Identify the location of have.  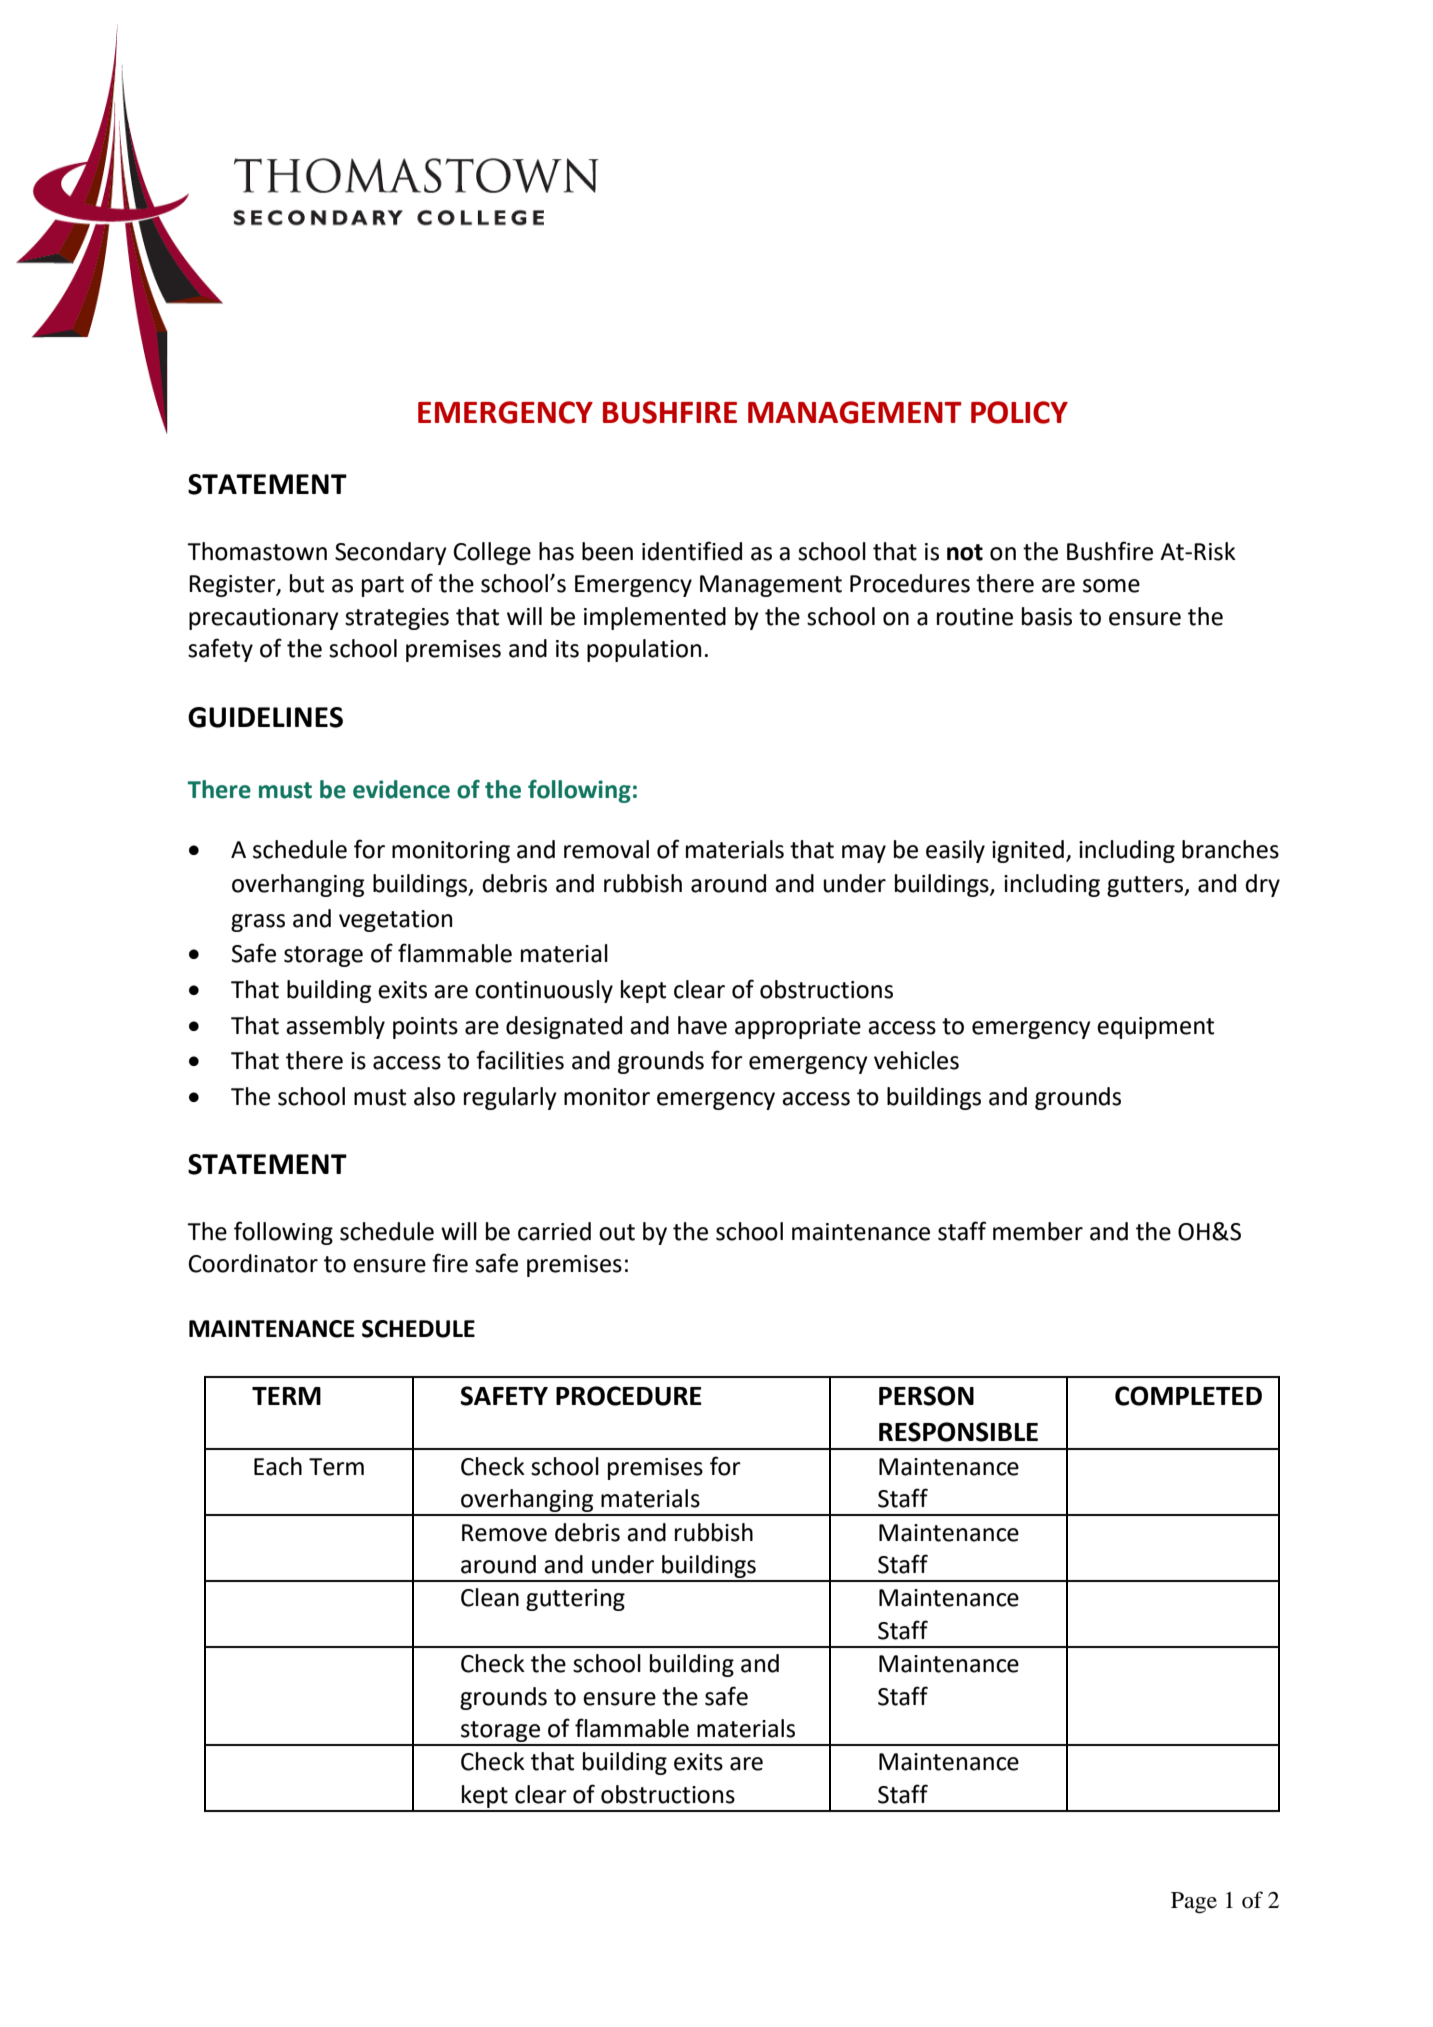
(702, 1025).
